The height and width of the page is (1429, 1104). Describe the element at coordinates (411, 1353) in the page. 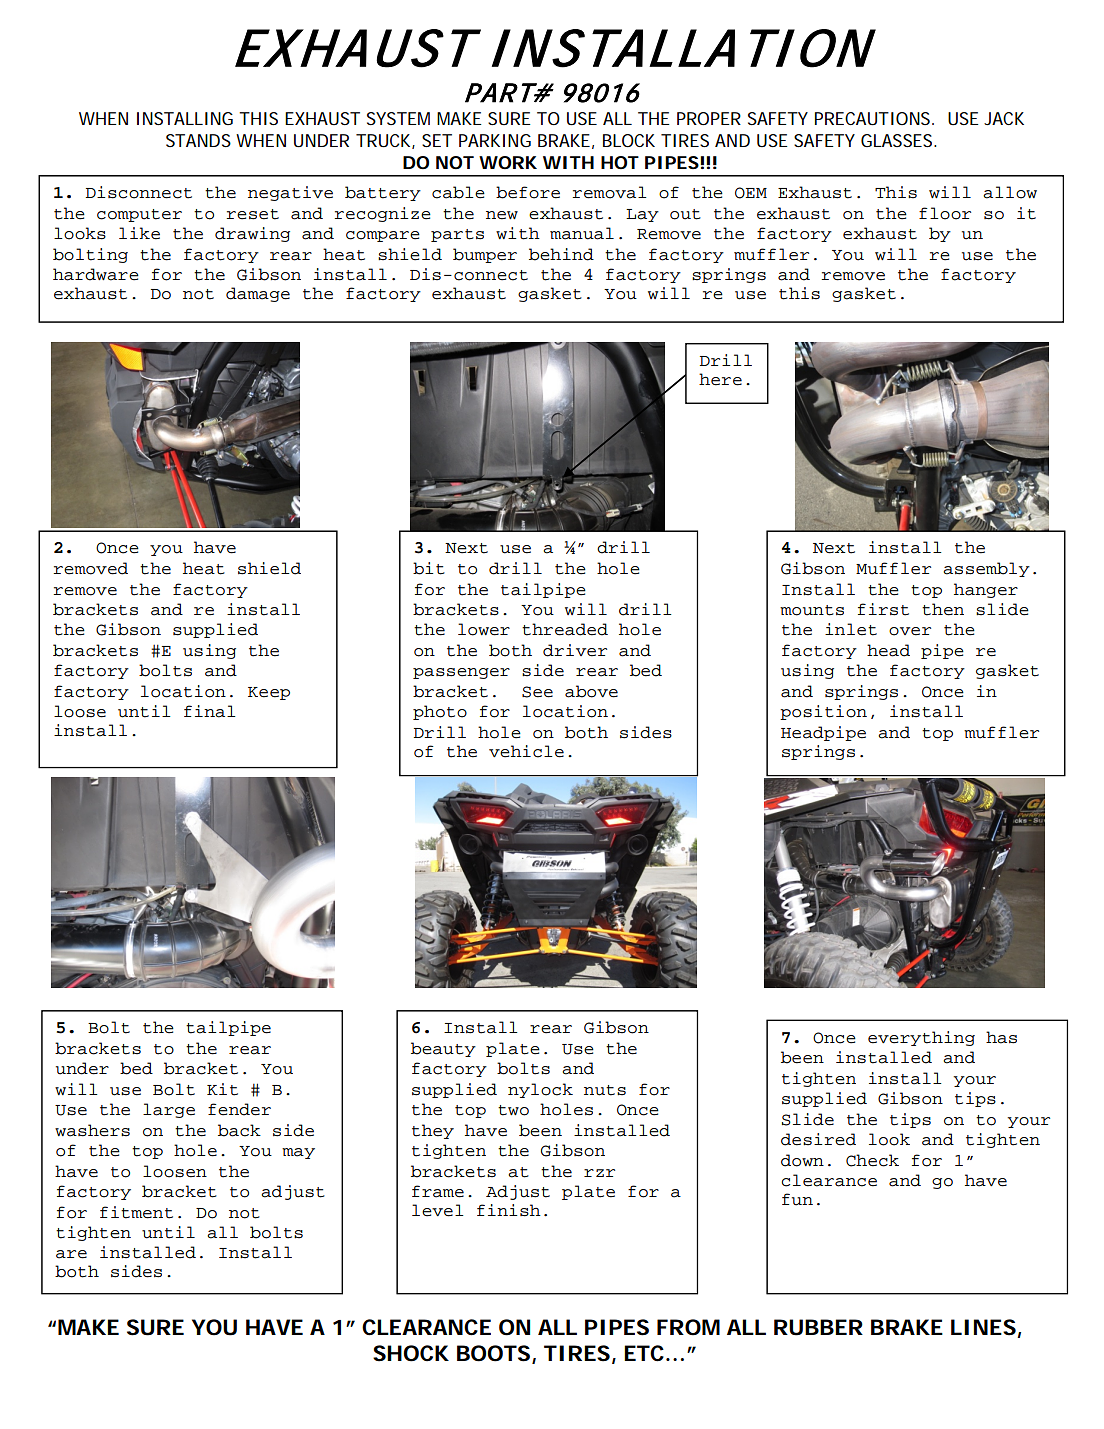

I see `SHOCK` at that location.
